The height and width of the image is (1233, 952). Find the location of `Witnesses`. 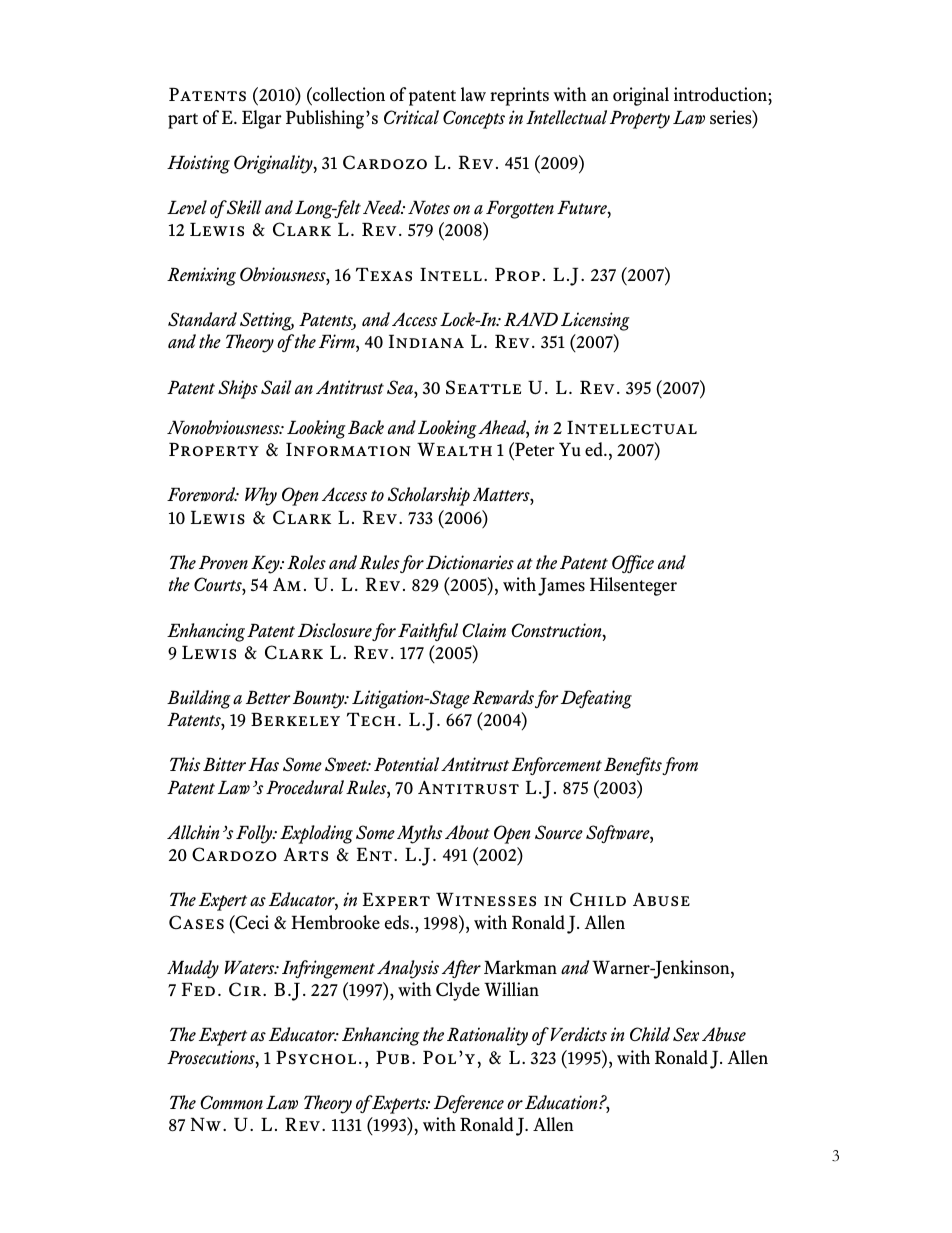

Witnesses is located at coordinates (486, 900).
